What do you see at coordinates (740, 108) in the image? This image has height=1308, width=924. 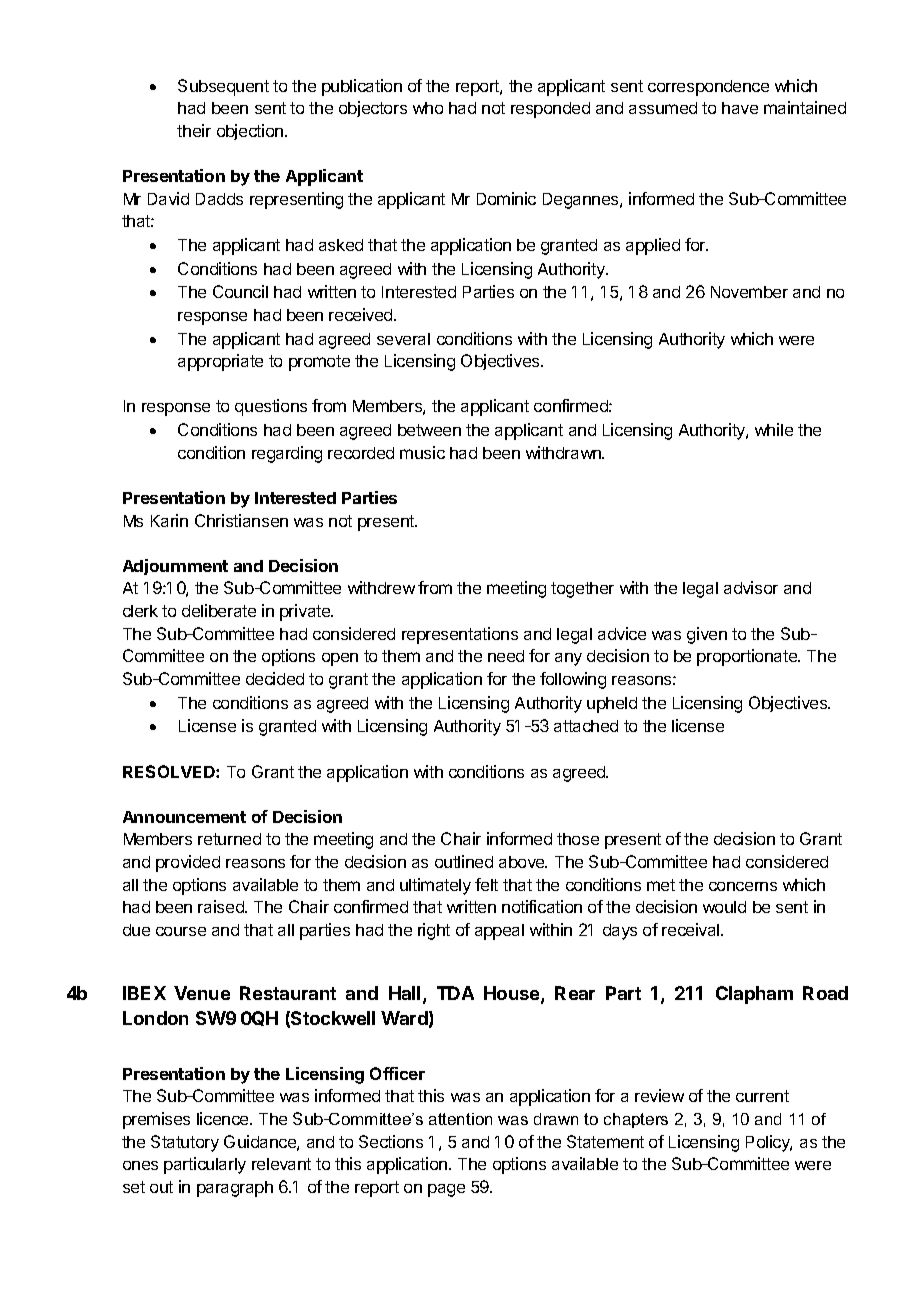 I see `have` at bounding box center [740, 108].
